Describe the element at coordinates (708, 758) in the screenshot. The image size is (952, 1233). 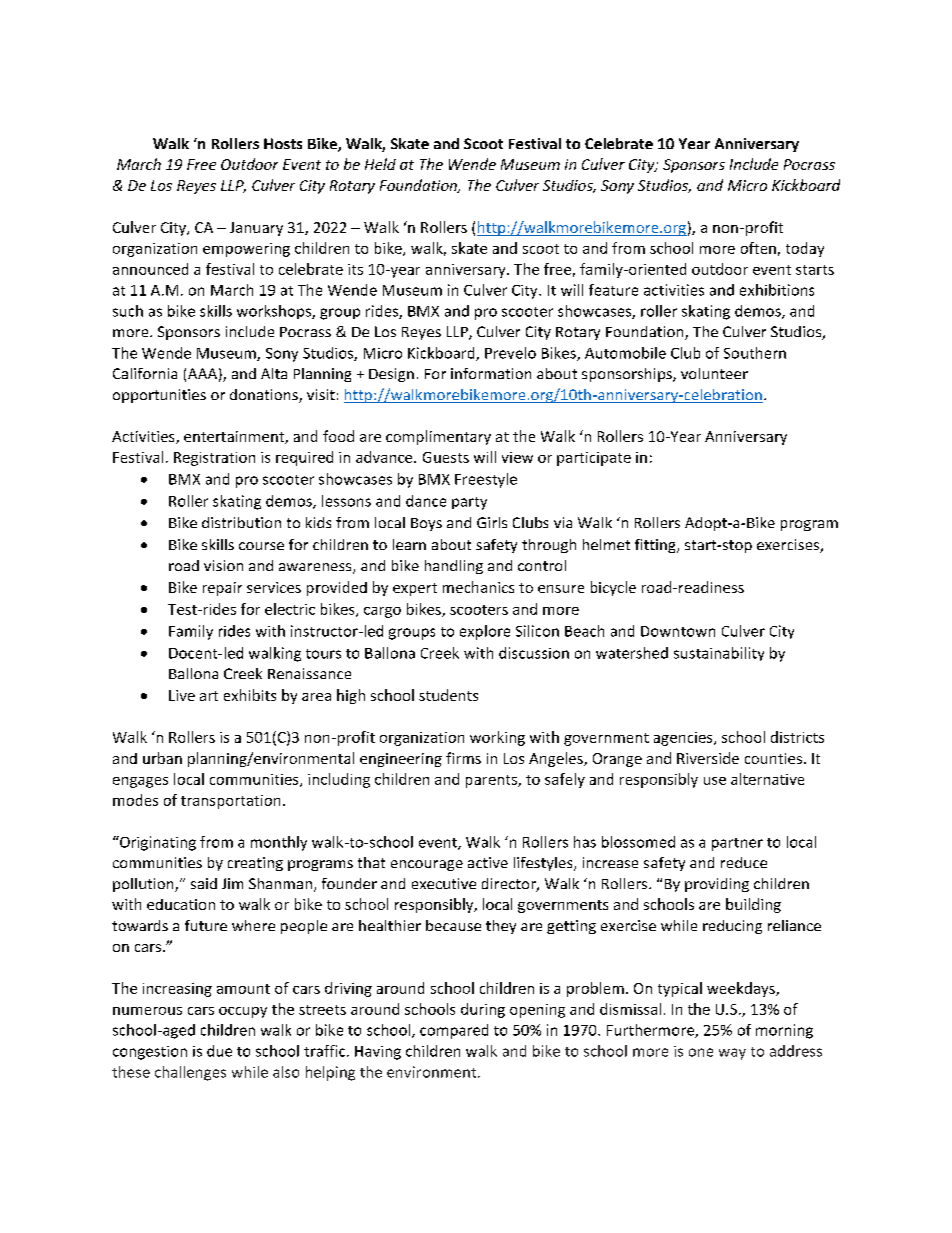
I see `Riverside` at that location.
